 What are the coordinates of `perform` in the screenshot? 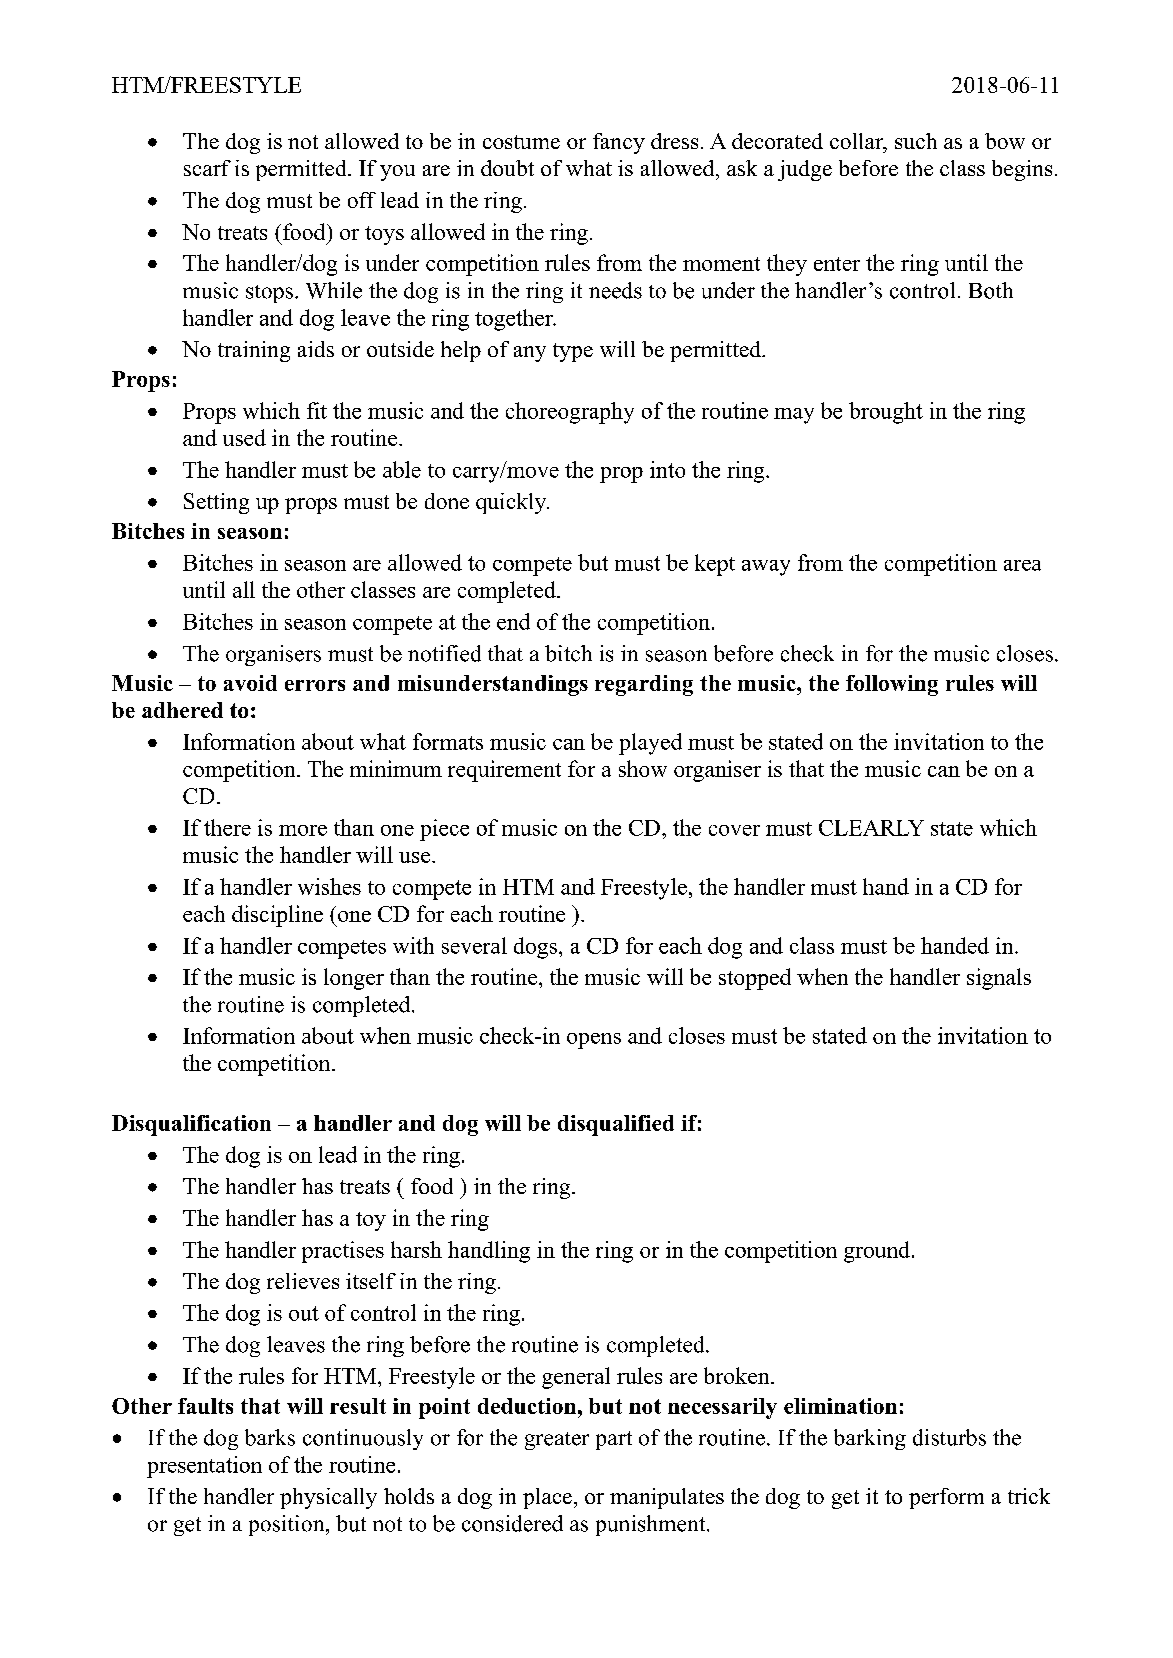 It's located at (946, 1498).
